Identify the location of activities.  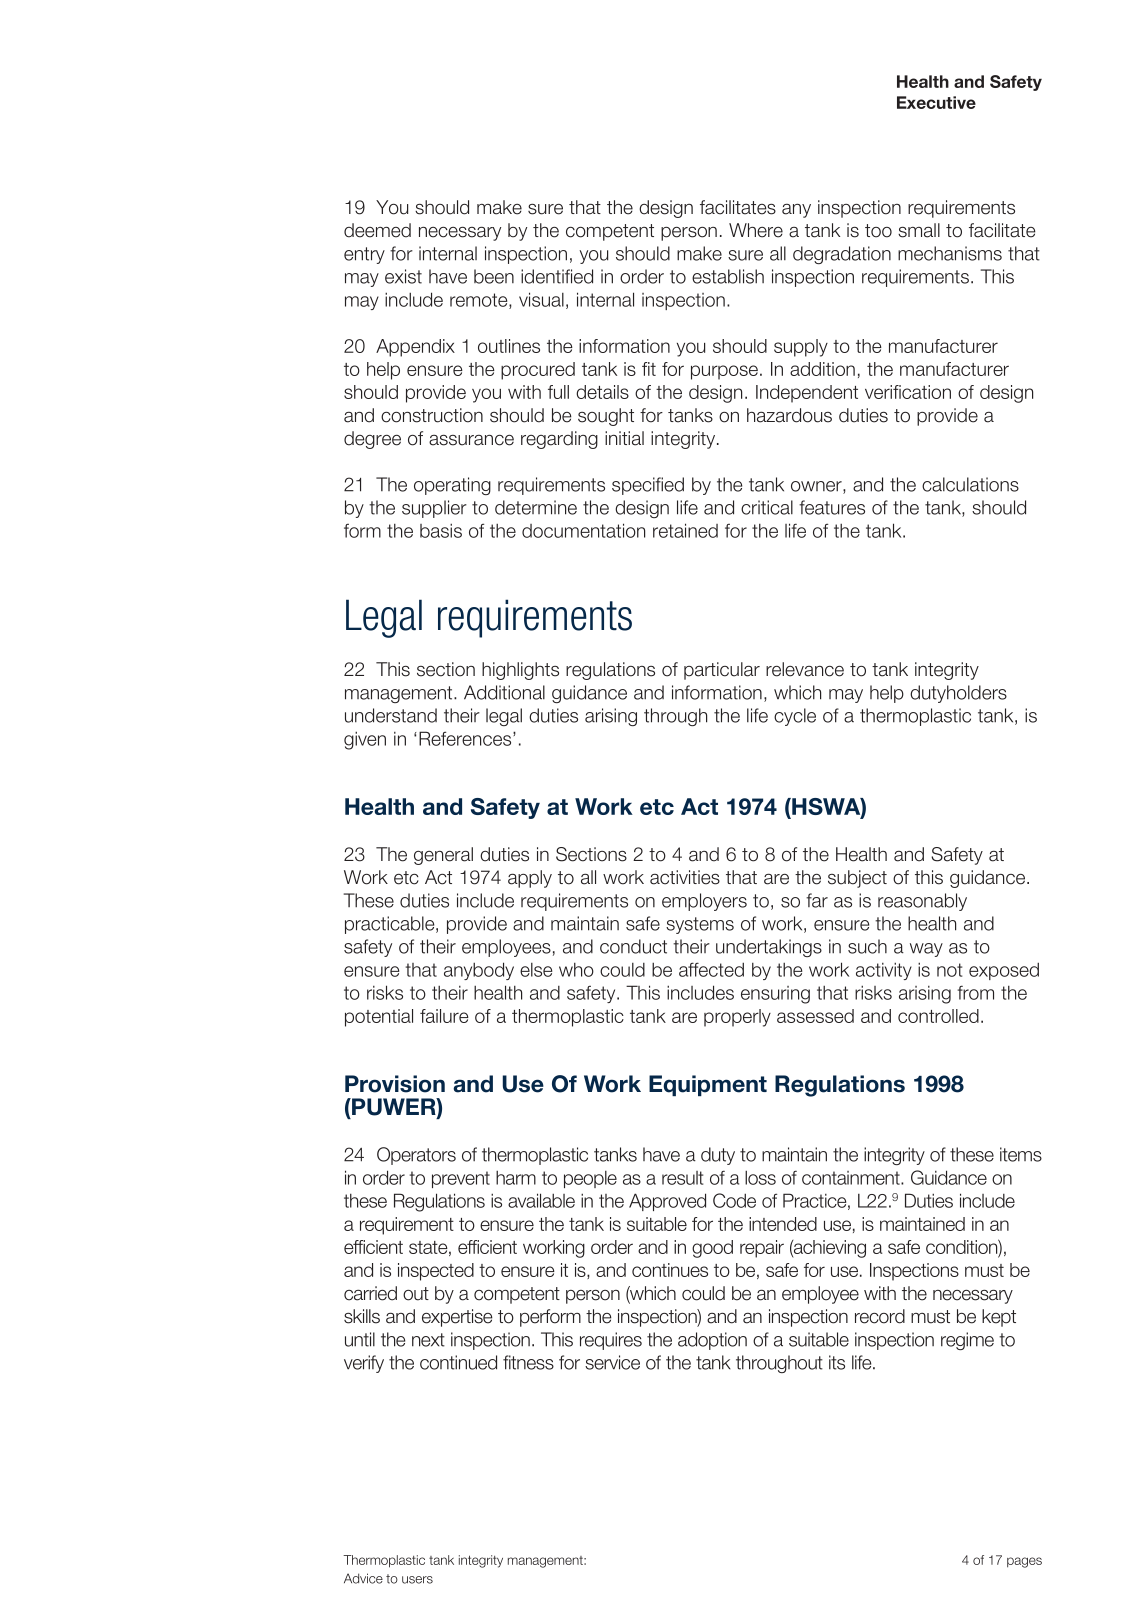
(685, 877).
